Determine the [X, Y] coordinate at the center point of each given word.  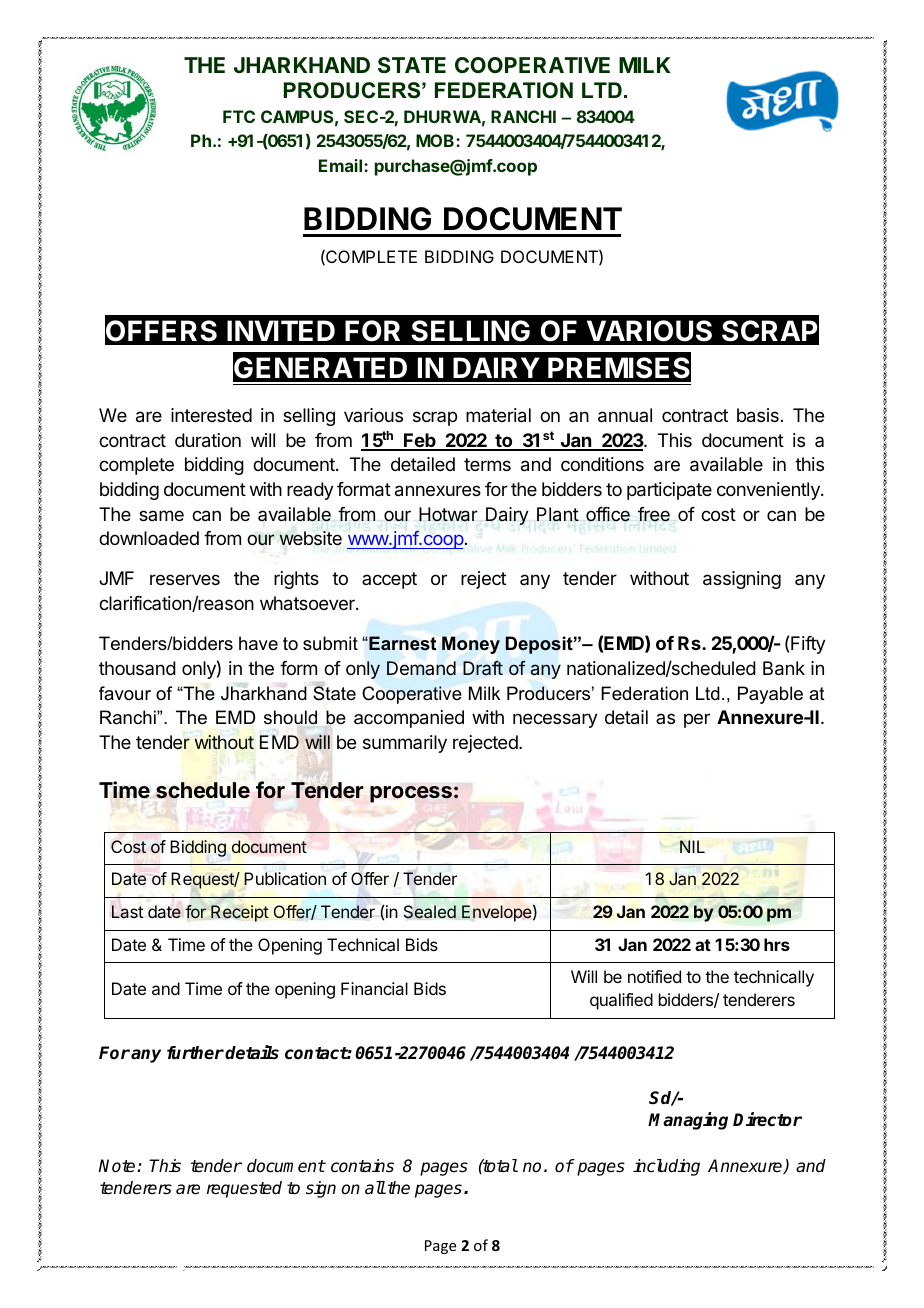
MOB [436, 140]
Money [471, 645]
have [258, 643]
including [666, 1167]
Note [118, 1166]
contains [362, 1166]
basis [758, 415]
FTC [239, 116]
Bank [784, 668]
